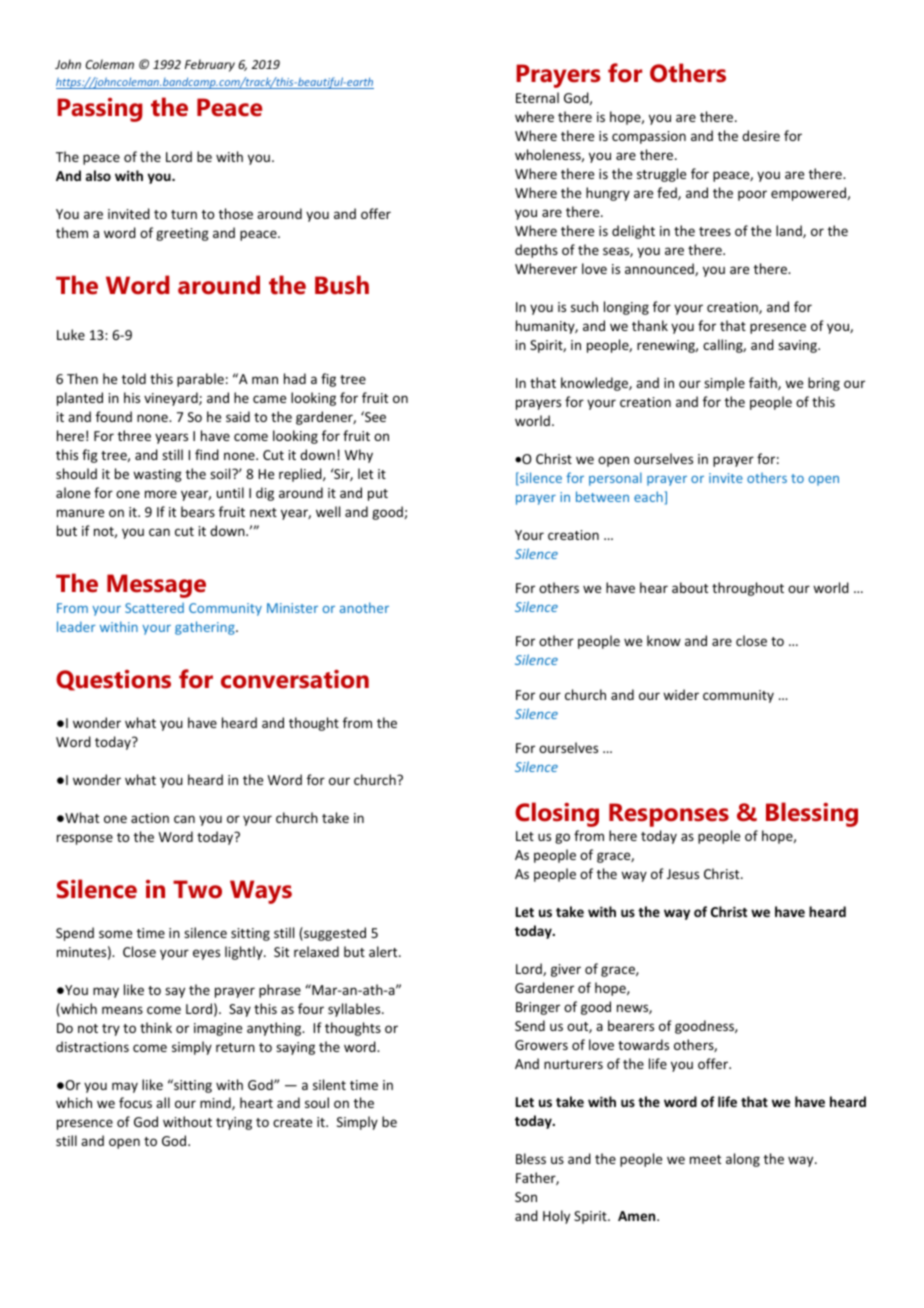 The height and width of the screenshot is (1308, 924). What do you see at coordinates (761, 135) in the screenshot?
I see `desire` at bounding box center [761, 135].
